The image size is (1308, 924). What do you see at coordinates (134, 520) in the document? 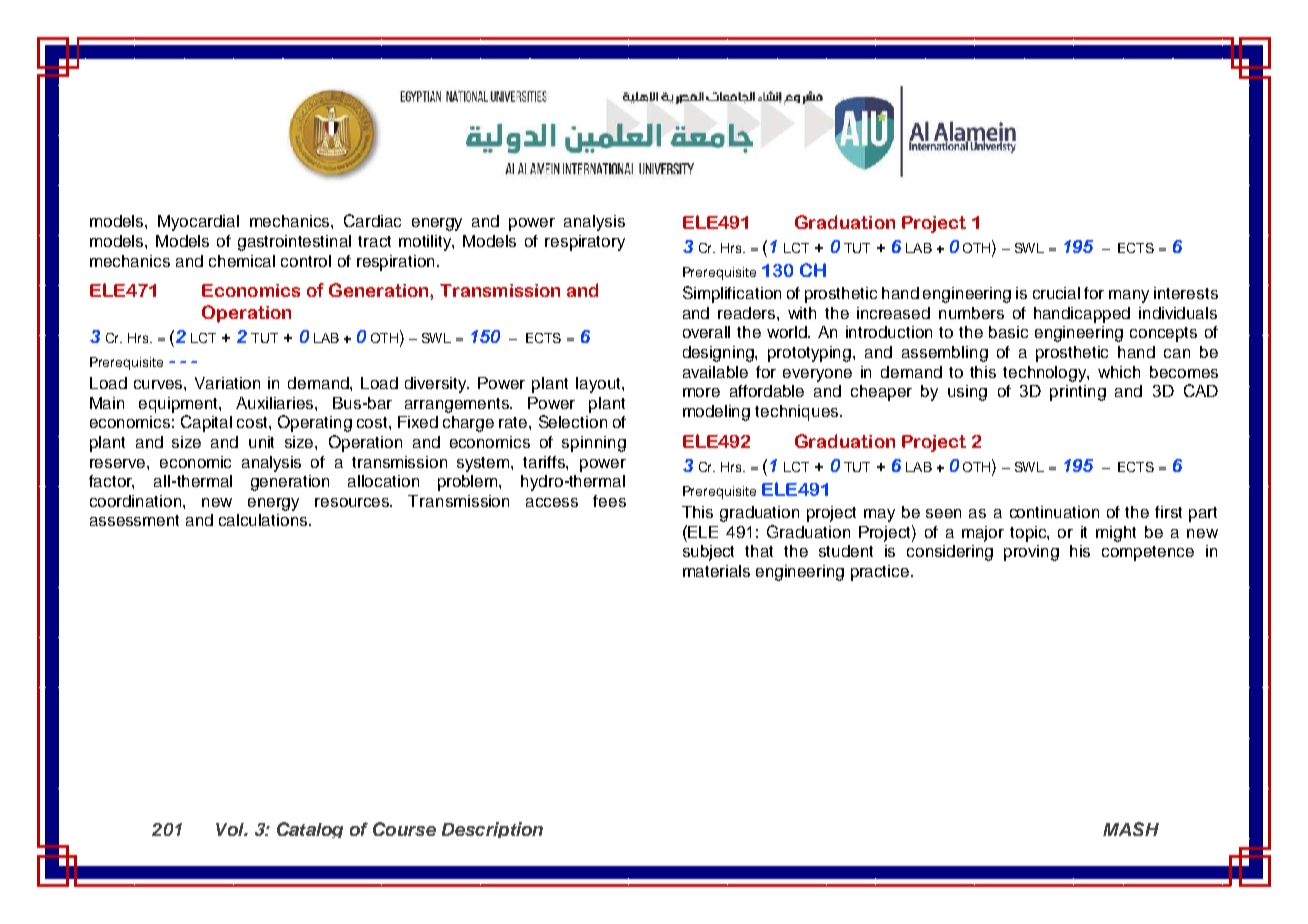
I see `assessment` at bounding box center [134, 520].
